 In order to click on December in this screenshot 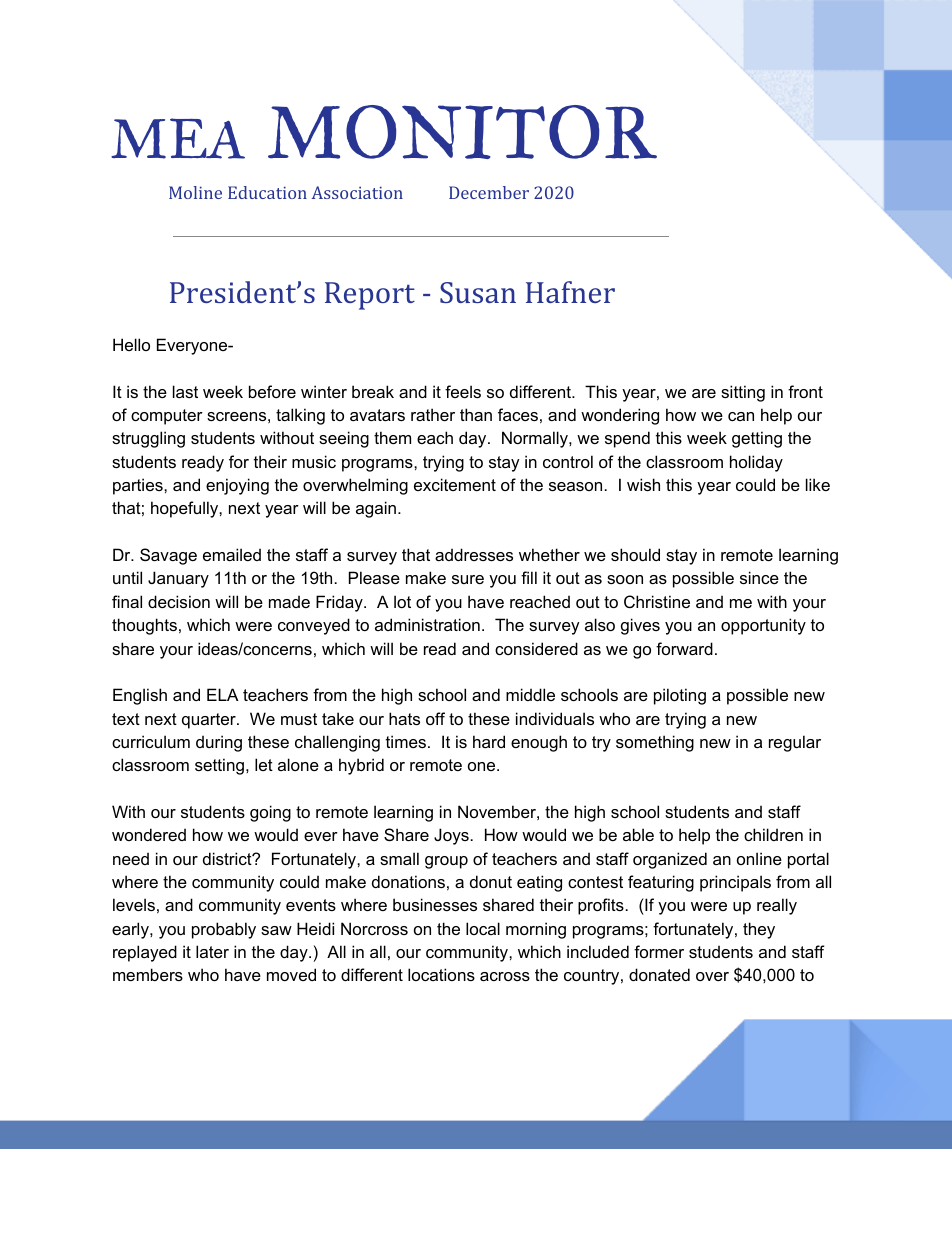, I will do `click(489, 192)`.
